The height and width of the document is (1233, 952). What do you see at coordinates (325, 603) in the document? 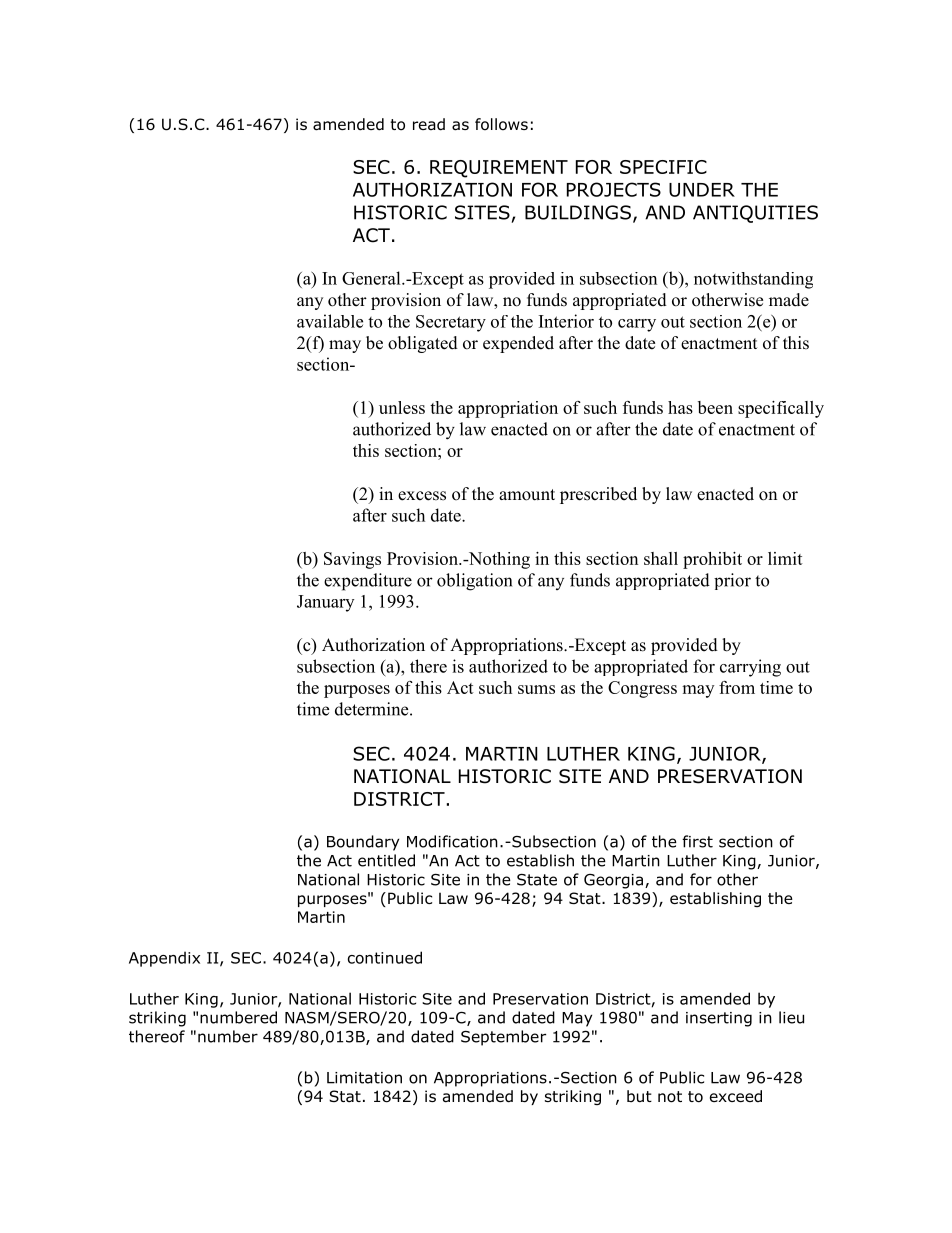
I see `January` at bounding box center [325, 603].
